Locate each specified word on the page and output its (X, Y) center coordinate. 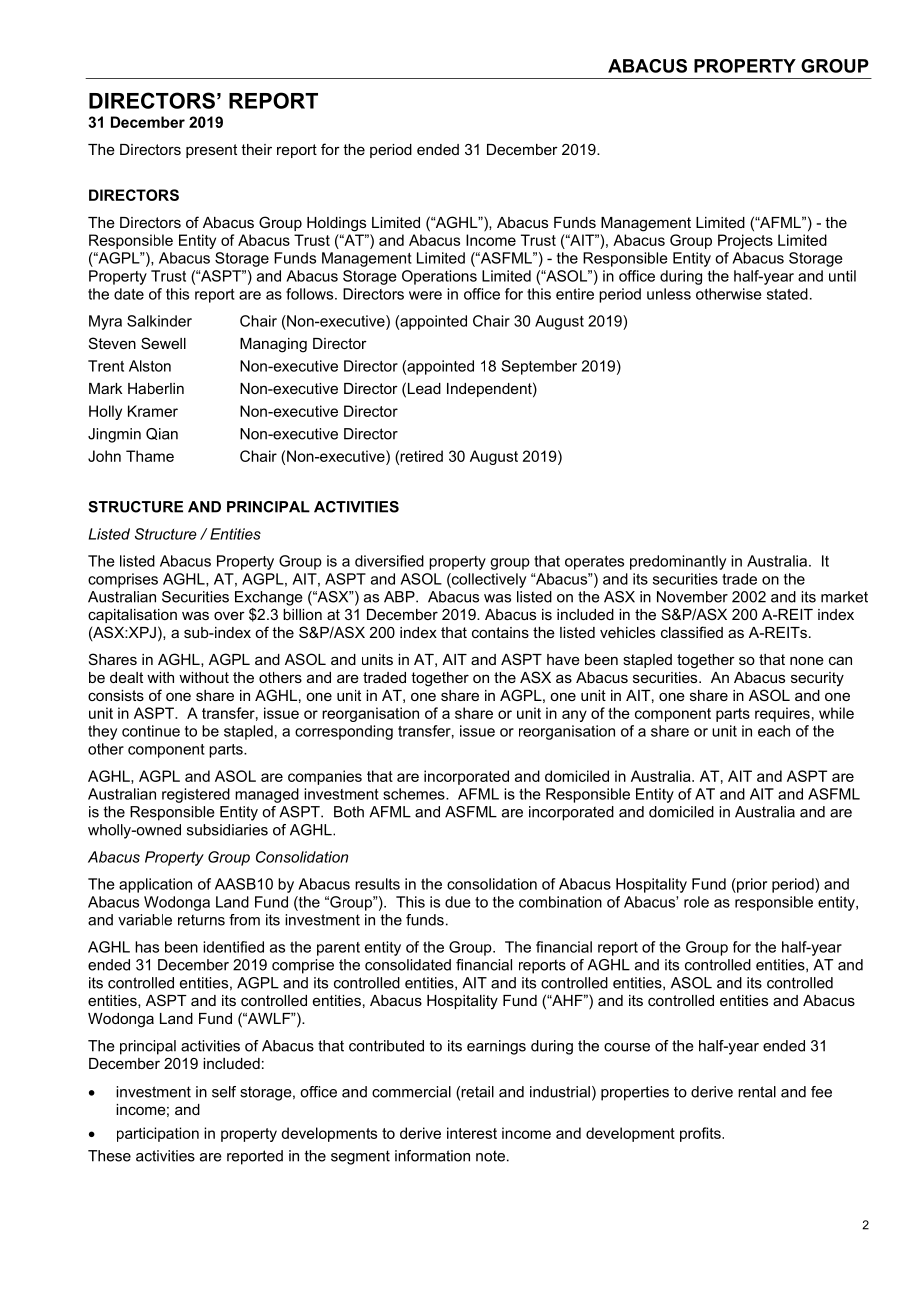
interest (472, 1133)
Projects (745, 241)
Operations (439, 277)
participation (158, 1134)
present (211, 151)
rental (757, 1092)
